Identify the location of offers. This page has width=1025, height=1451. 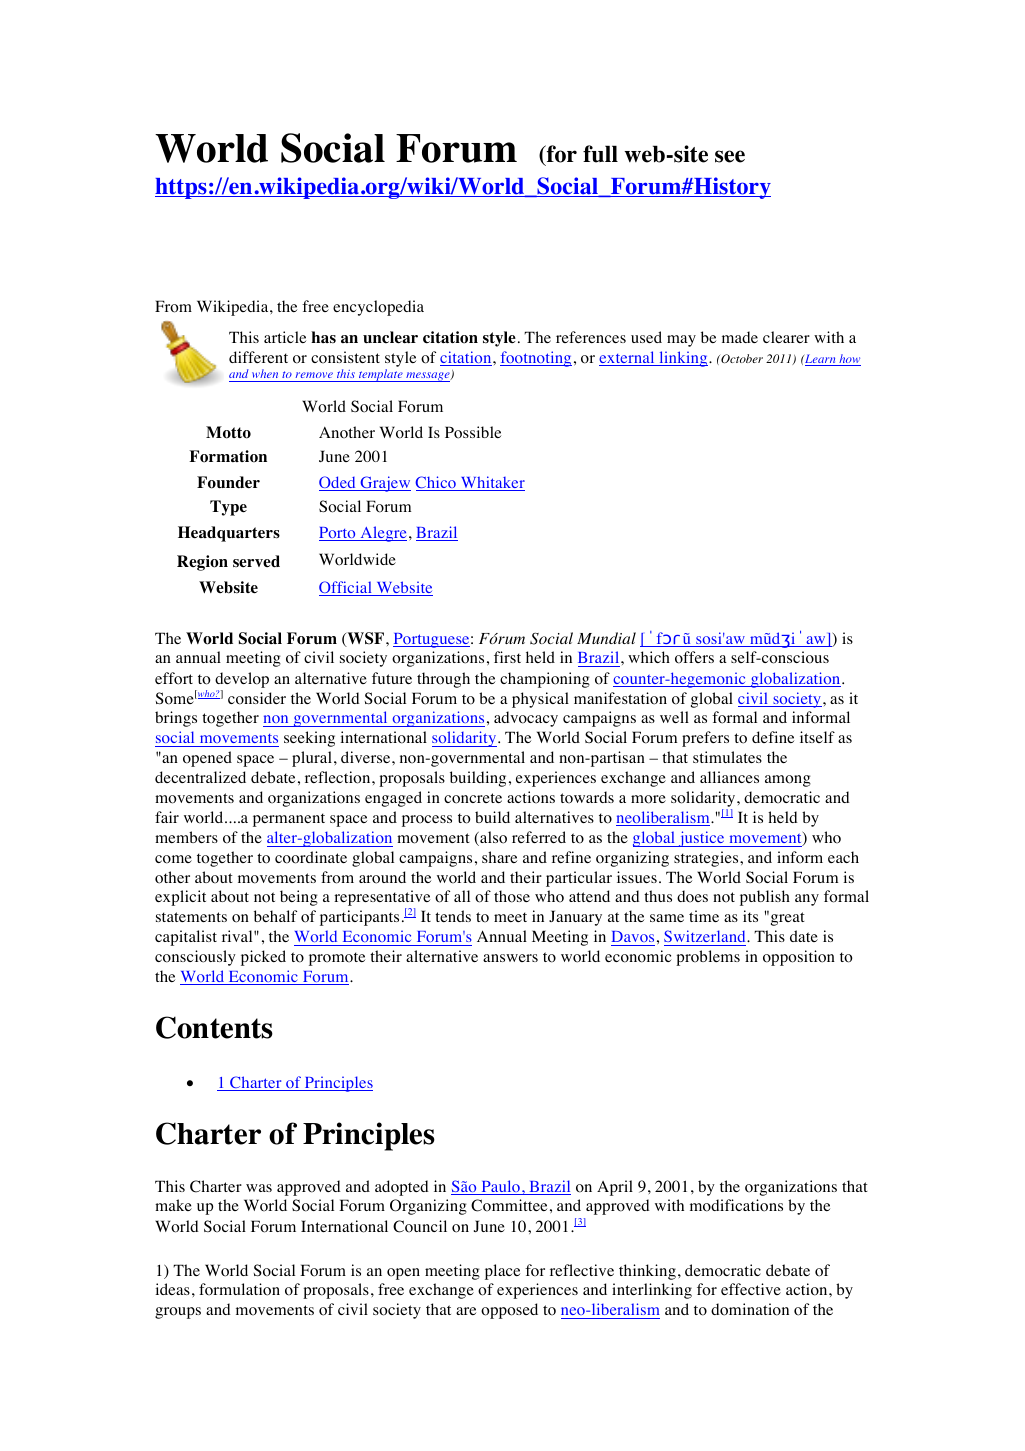
(694, 657).
